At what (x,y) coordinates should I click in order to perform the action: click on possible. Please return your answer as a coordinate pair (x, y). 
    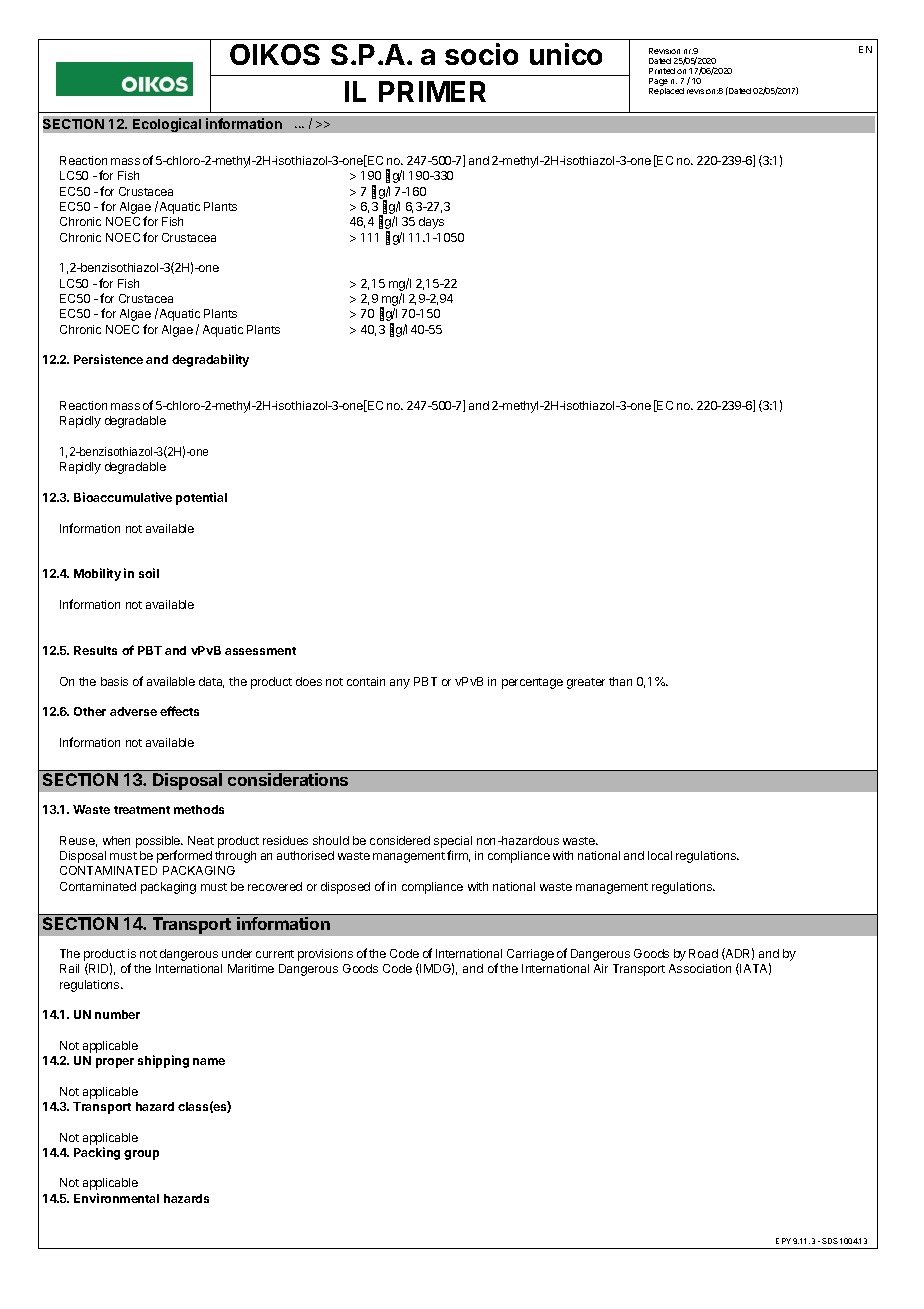
    Looking at the image, I should click on (159, 842).
